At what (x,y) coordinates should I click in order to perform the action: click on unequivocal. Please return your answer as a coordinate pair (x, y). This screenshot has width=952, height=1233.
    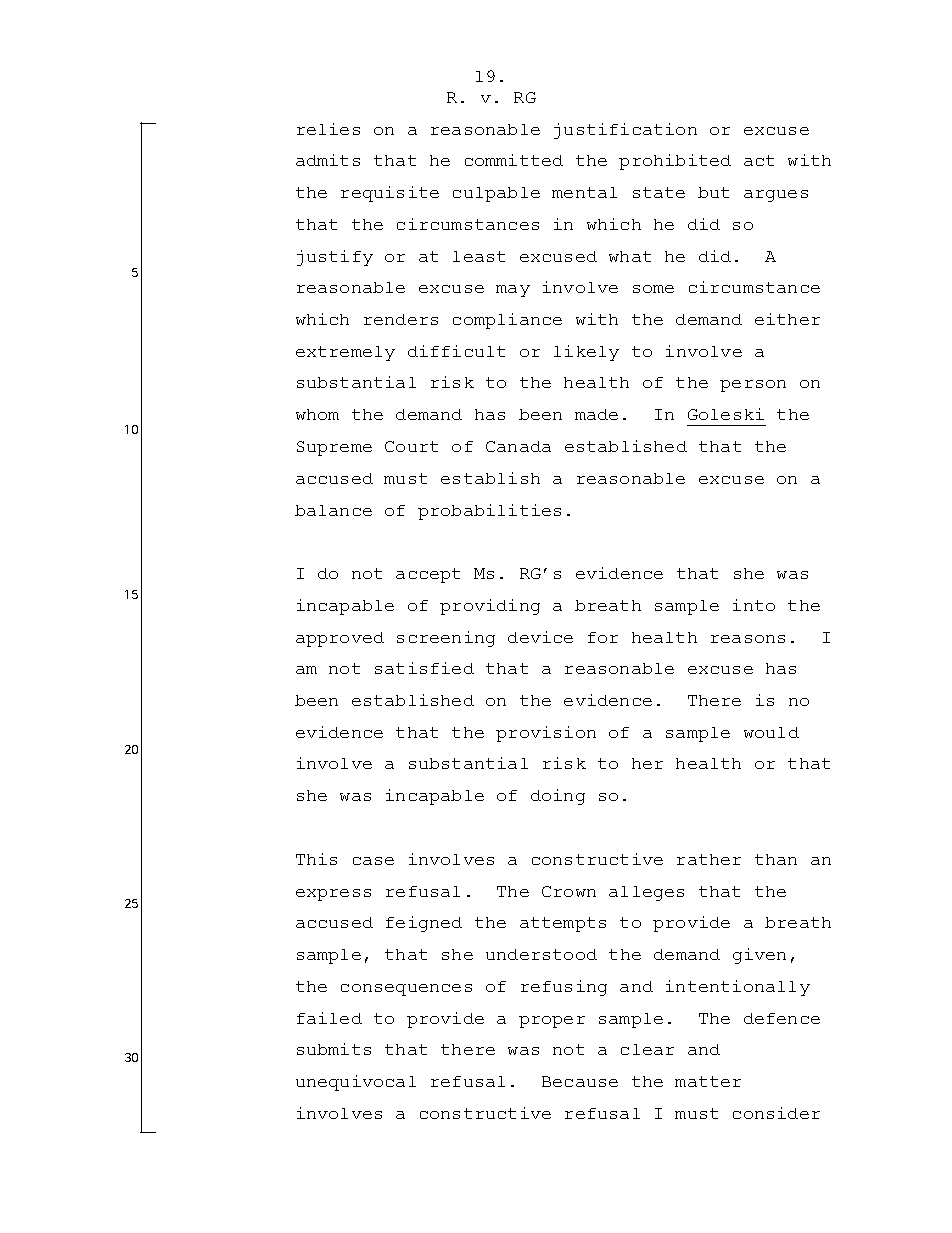
    Looking at the image, I should click on (356, 1083).
